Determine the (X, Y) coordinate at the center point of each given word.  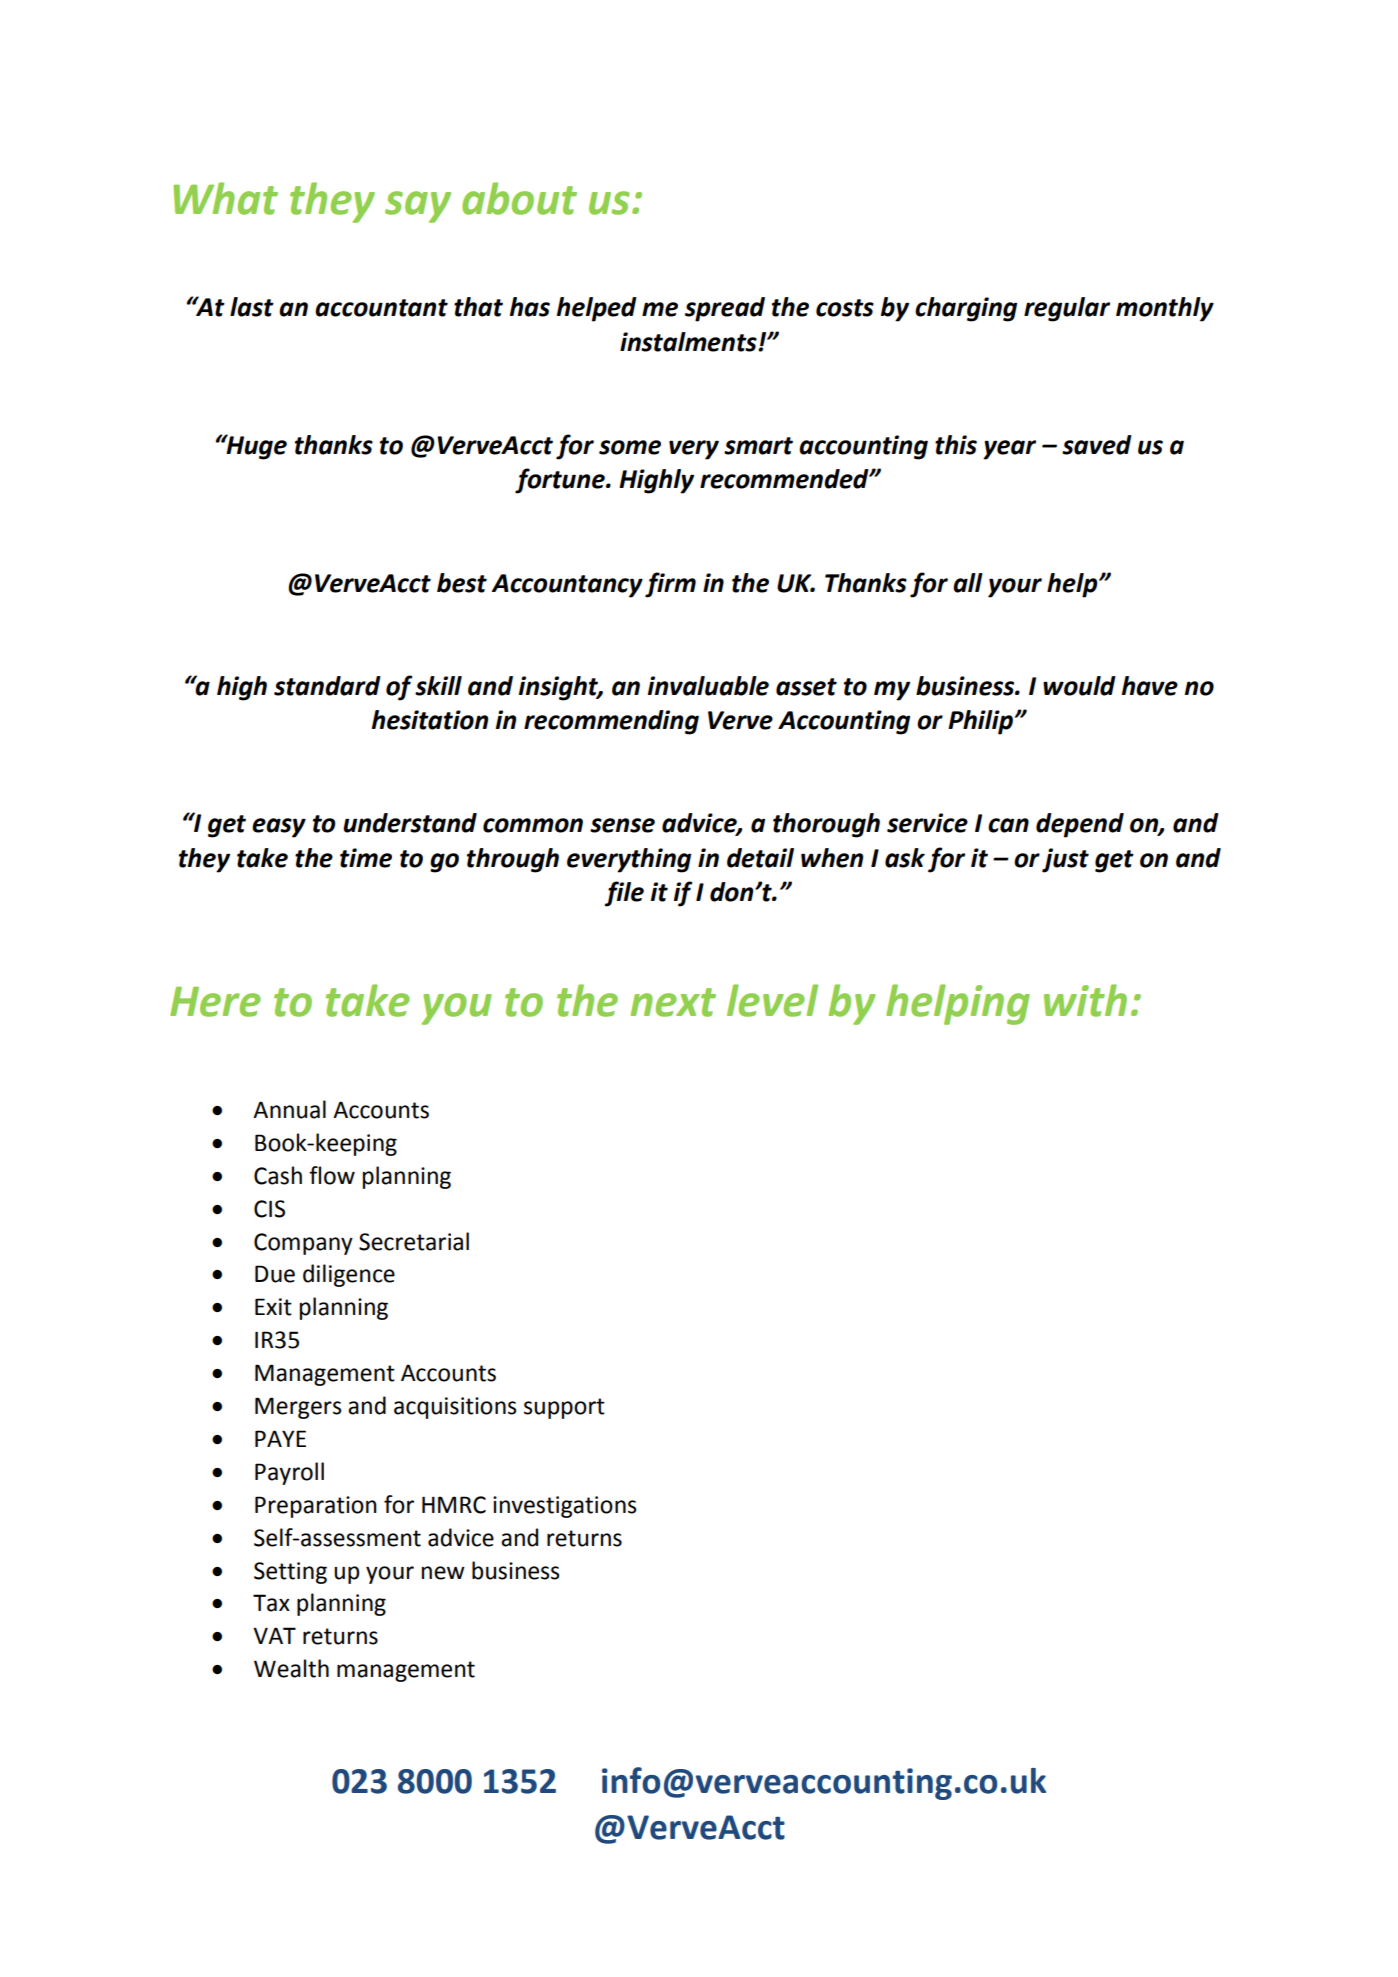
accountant (381, 308)
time (366, 858)
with (1085, 1000)
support (564, 1408)
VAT (274, 1635)
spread (725, 309)
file (624, 894)
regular (1067, 309)
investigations (564, 1507)
